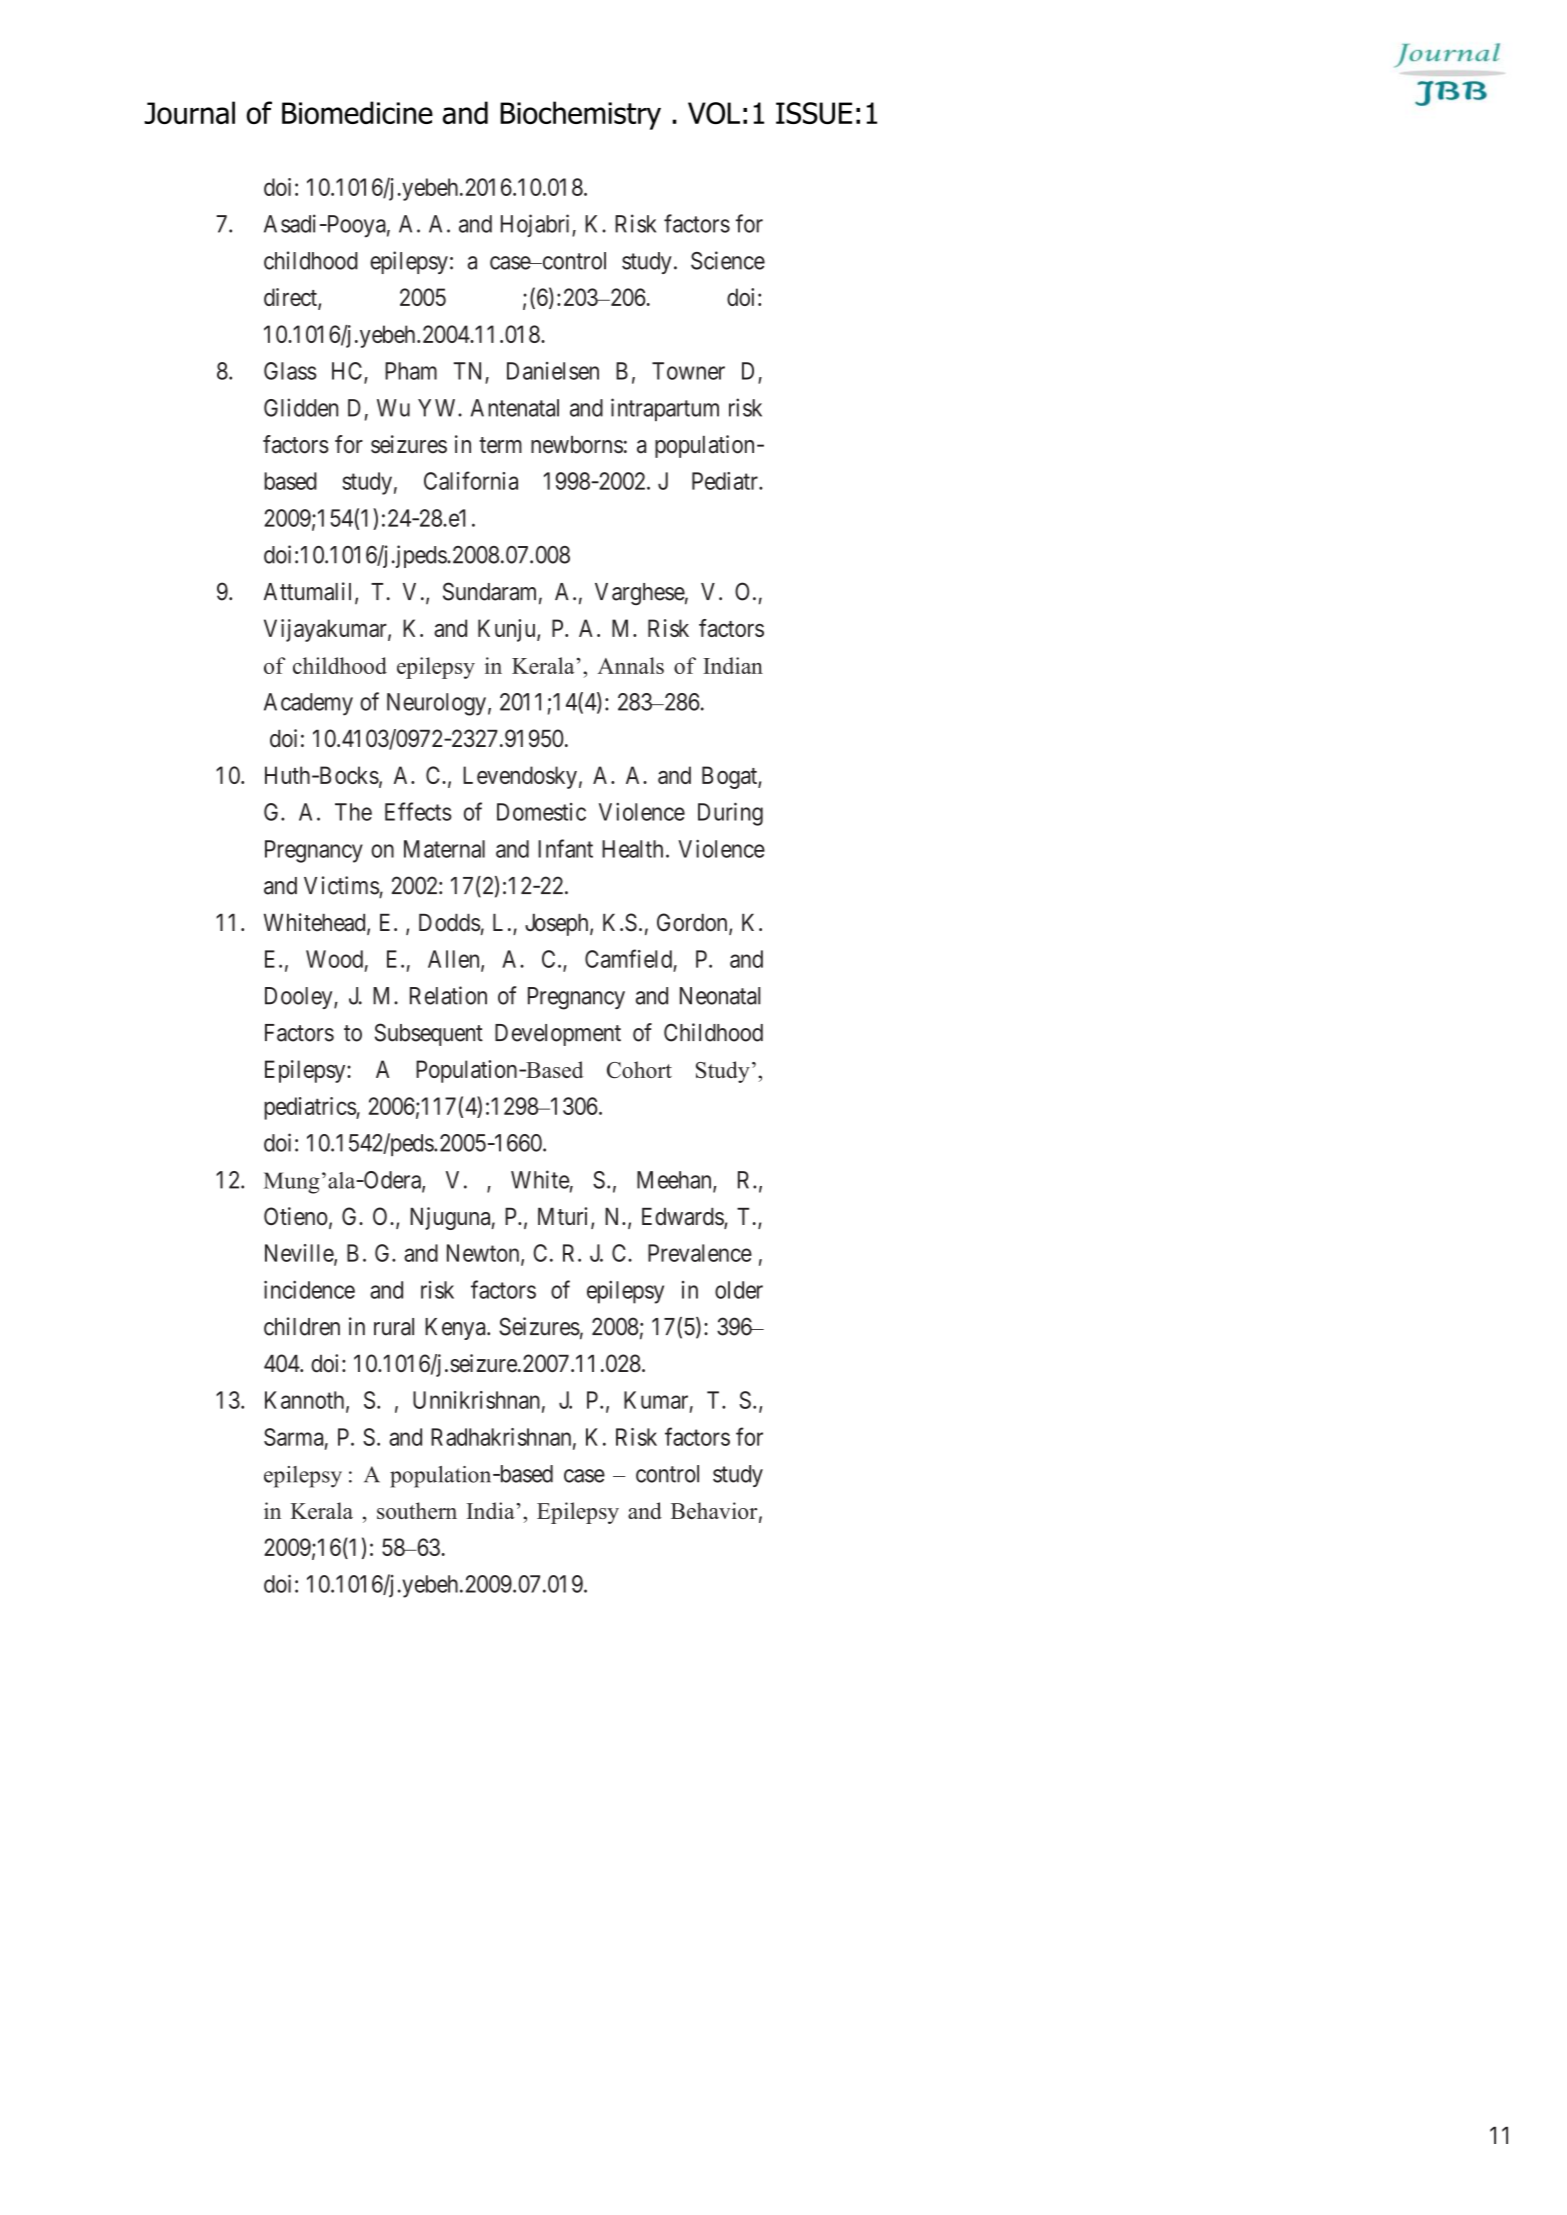 Image resolution: width=1567 pixels, height=2215 pixels. Describe the element at coordinates (580, 115) in the document. I see `Biochemistry` at that location.
